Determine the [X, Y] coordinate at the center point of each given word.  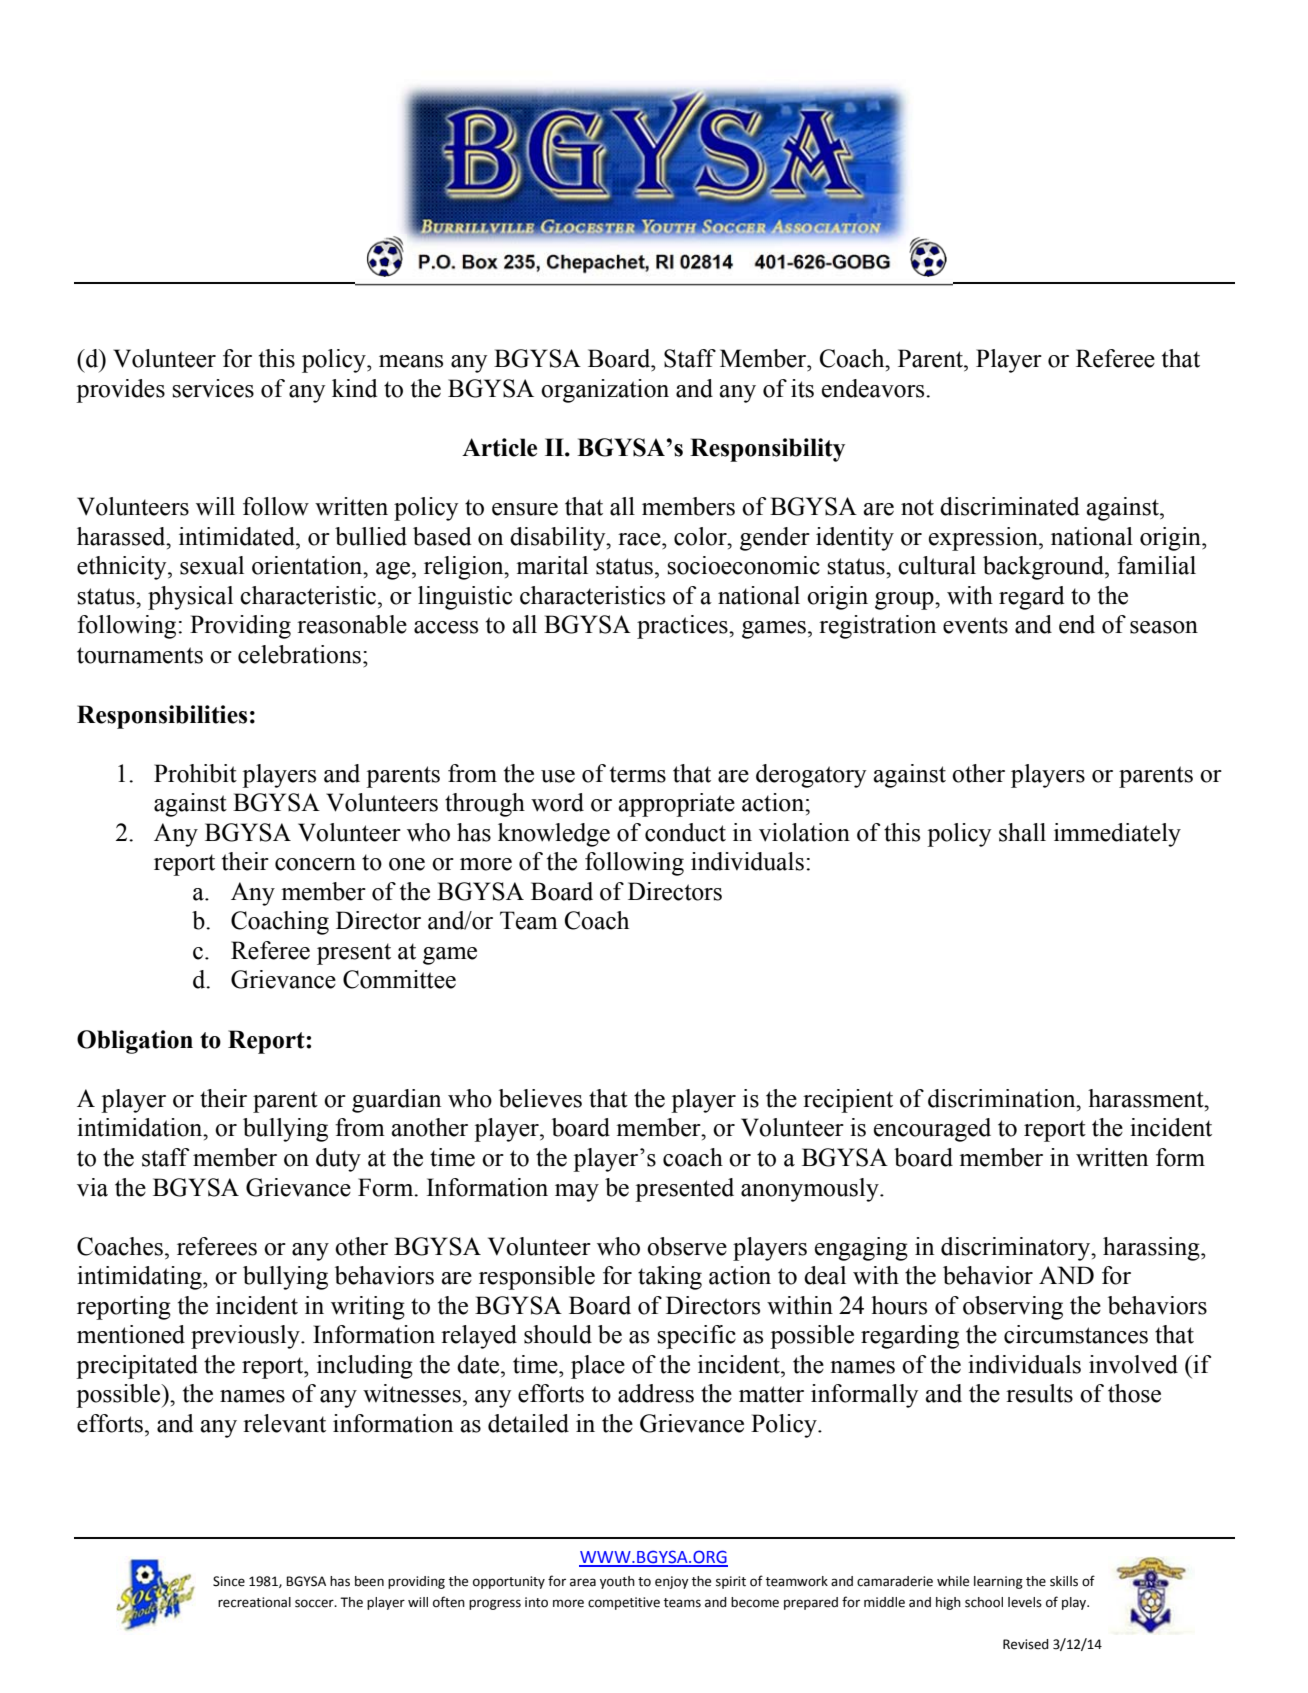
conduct [685, 832]
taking [670, 1278]
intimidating [140, 1278]
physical [190, 598]
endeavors [874, 388]
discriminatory [1017, 1249]
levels [1025, 1602]
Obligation [135, 1042]
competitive [624, 1603]
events [975, 625]
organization [605, 391]
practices [683, 627]
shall [1022, 832]
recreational [254, 1602]
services [213, 388]
